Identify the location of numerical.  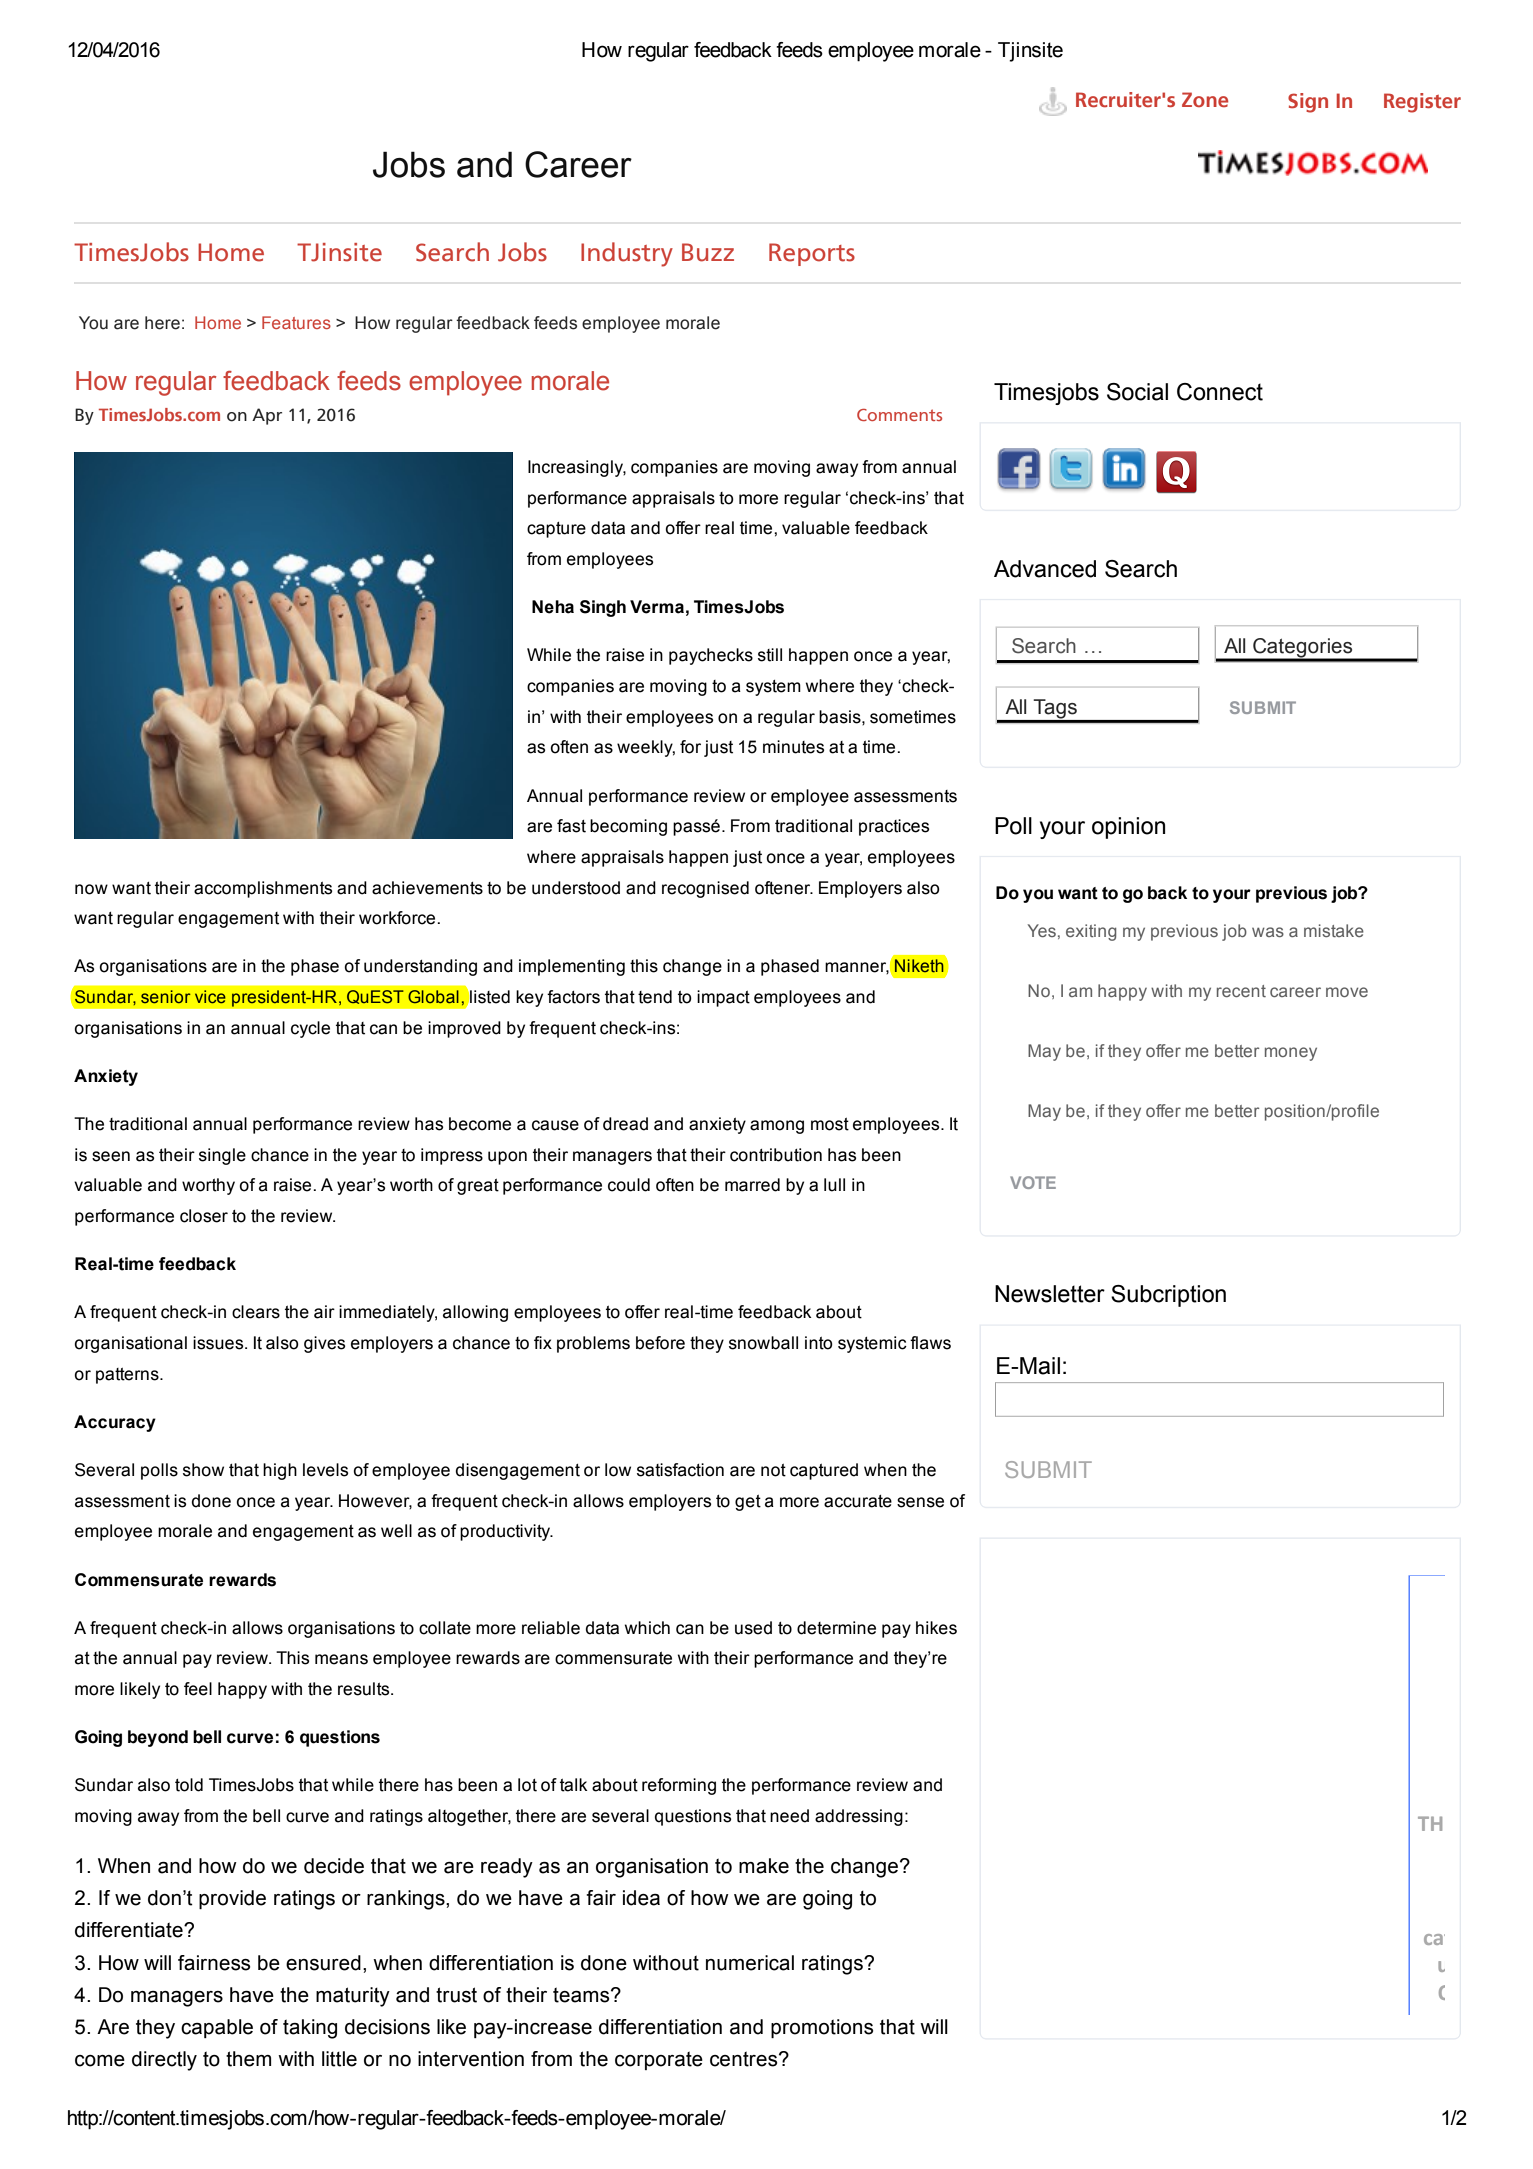
(750, 1963).
